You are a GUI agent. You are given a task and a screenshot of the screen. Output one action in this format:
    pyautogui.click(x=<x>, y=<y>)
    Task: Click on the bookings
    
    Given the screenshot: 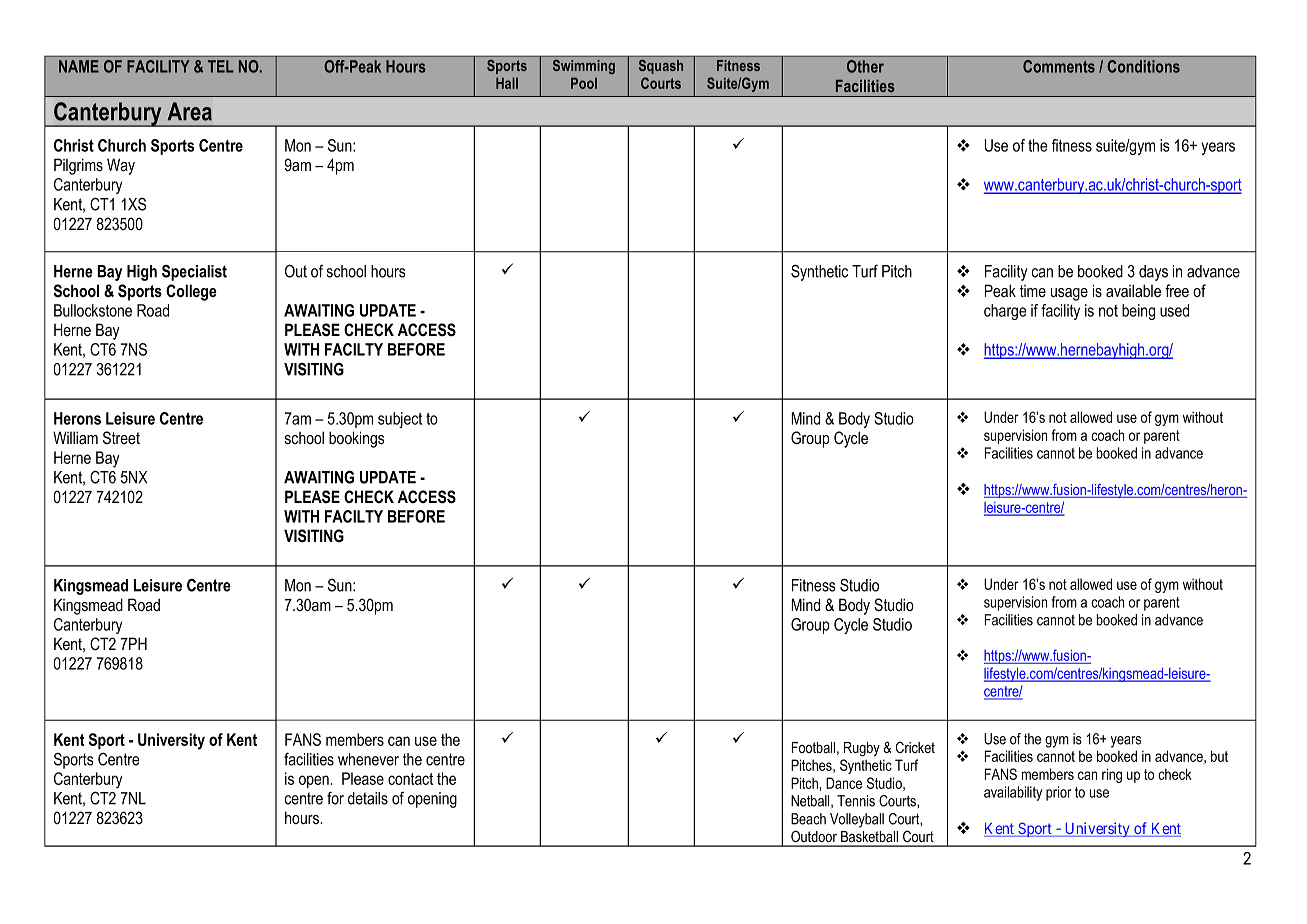 What is the action you would take?
    pyautogui.click(x=357, y=439)
